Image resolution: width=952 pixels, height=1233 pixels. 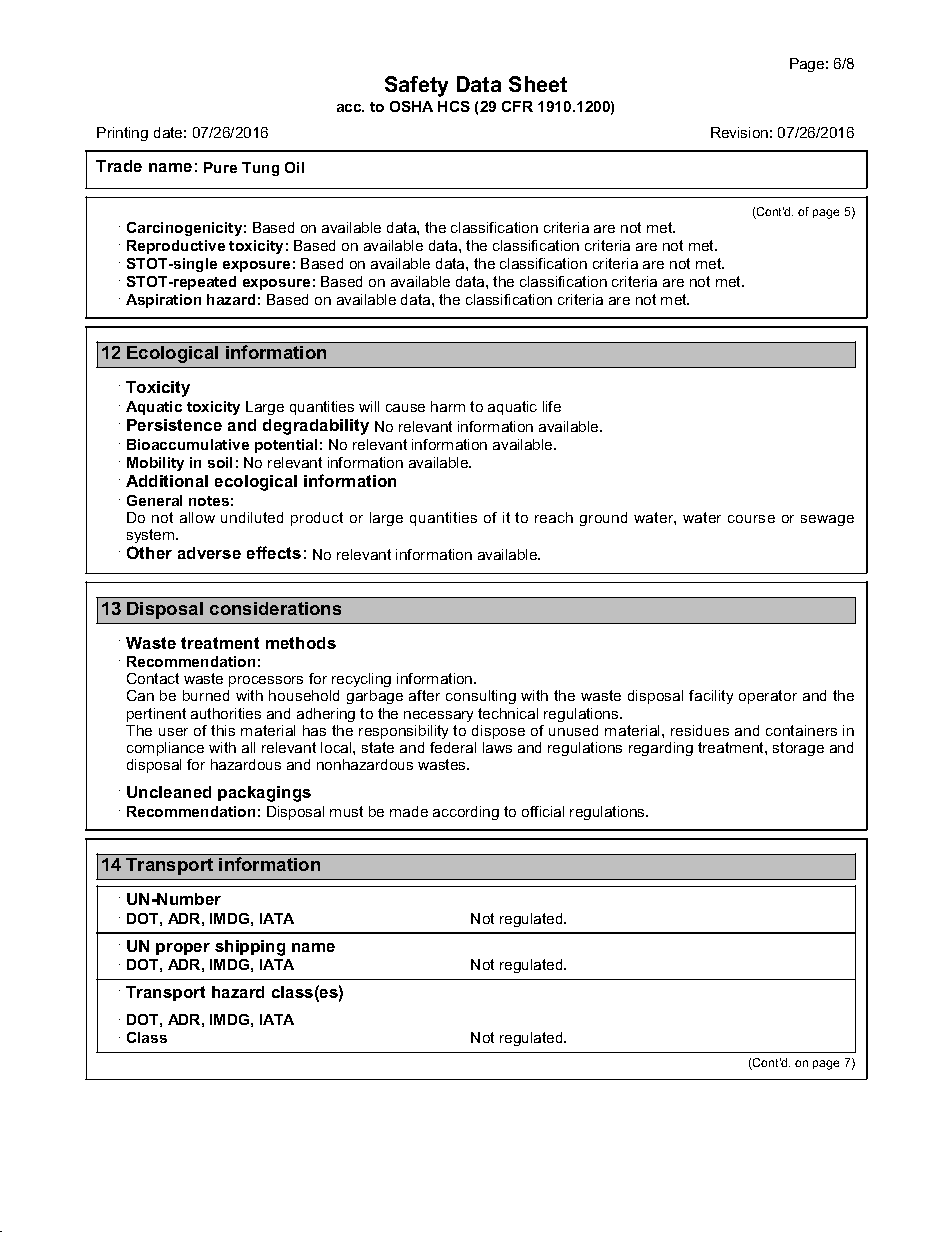 I want to click on allow, so click(x=197, y=517).
